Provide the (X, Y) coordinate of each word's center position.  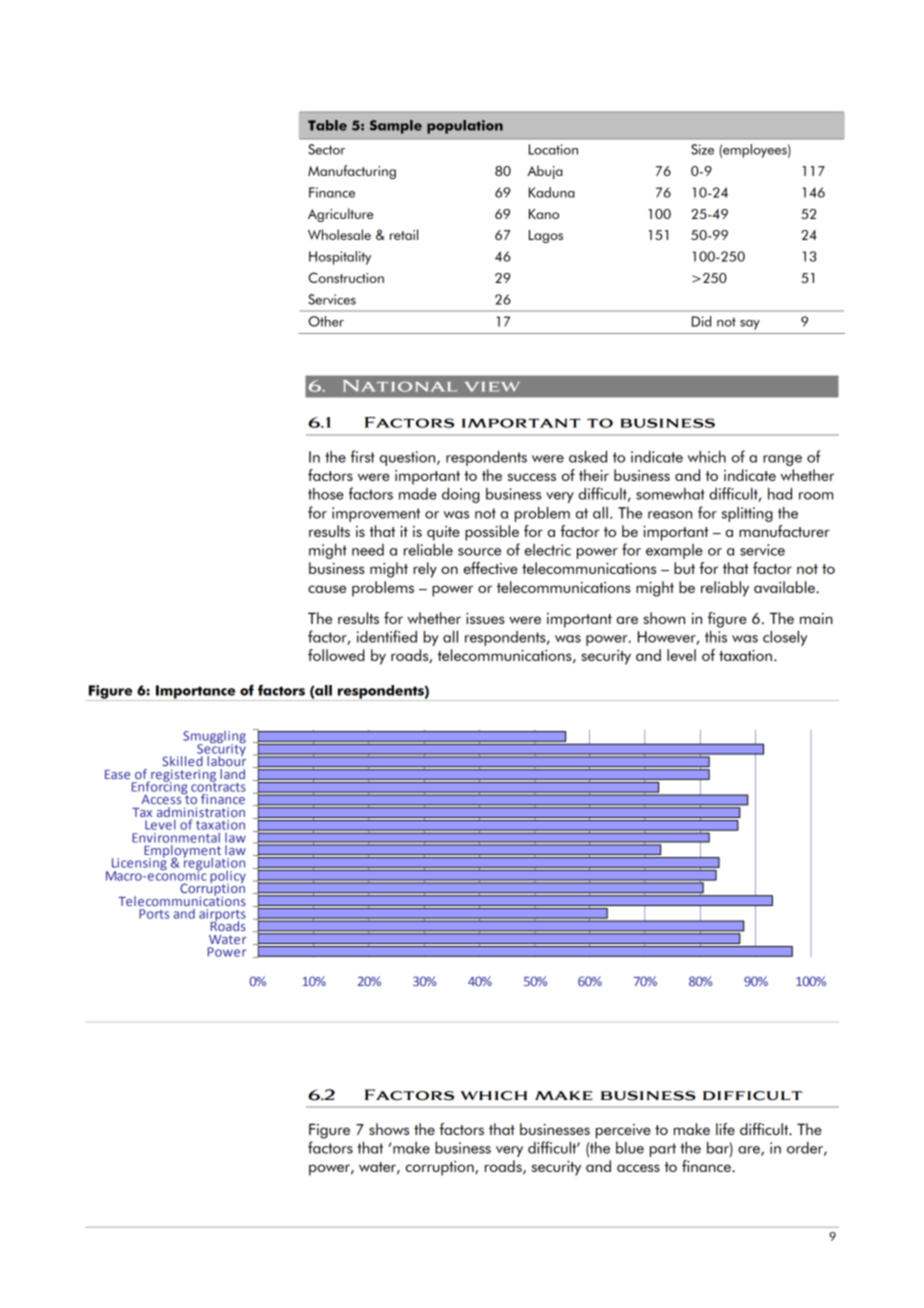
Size (702, 149)
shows (389, 1129)
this (716, 637)
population (465, 127)
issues (485, 618)
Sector (326, 149)
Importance (196, 693)
